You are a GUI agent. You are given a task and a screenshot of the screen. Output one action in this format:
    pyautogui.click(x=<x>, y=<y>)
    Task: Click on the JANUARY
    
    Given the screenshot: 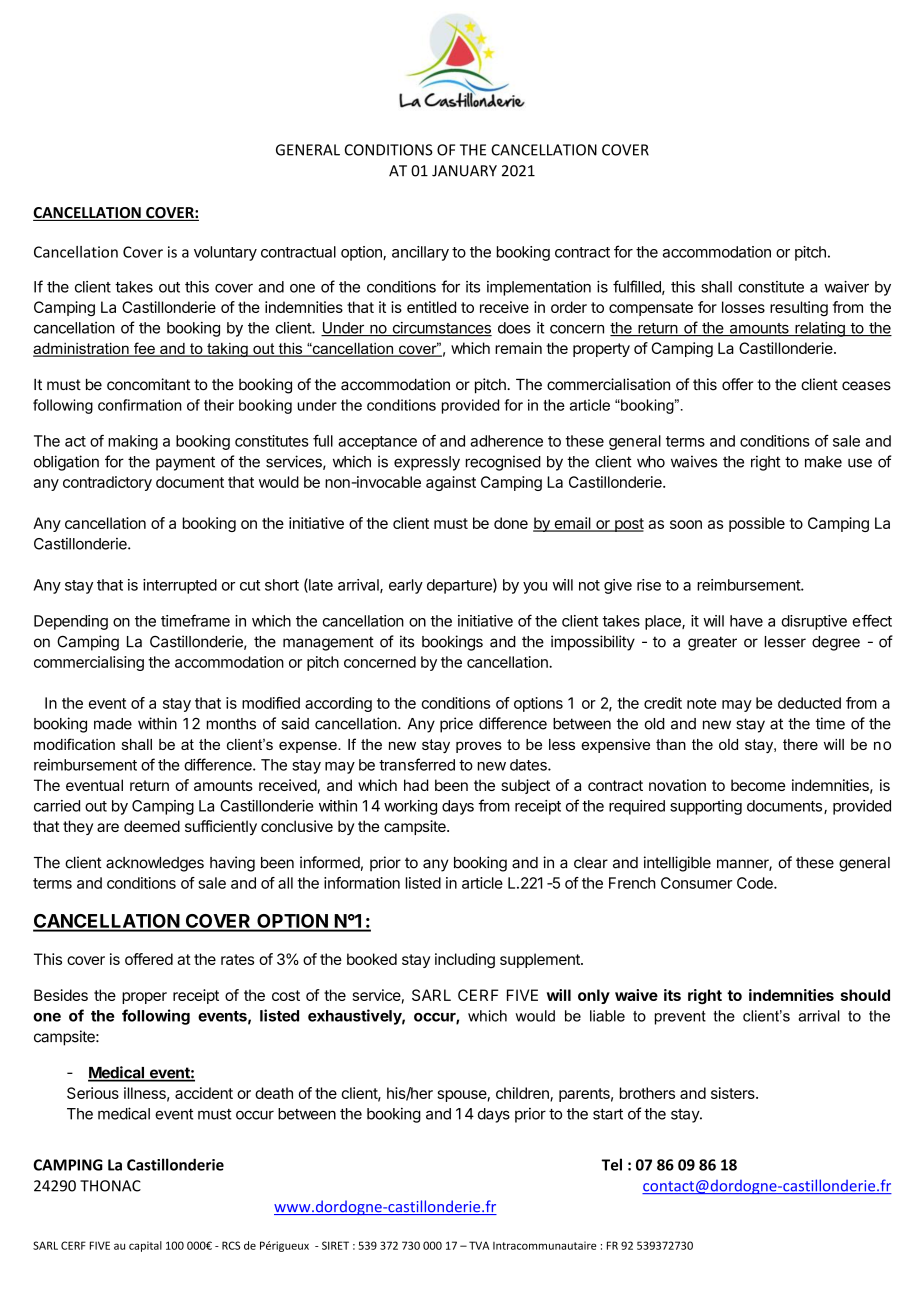 What is the action you would take?
    pyautogui.click(x=464, y=171)
